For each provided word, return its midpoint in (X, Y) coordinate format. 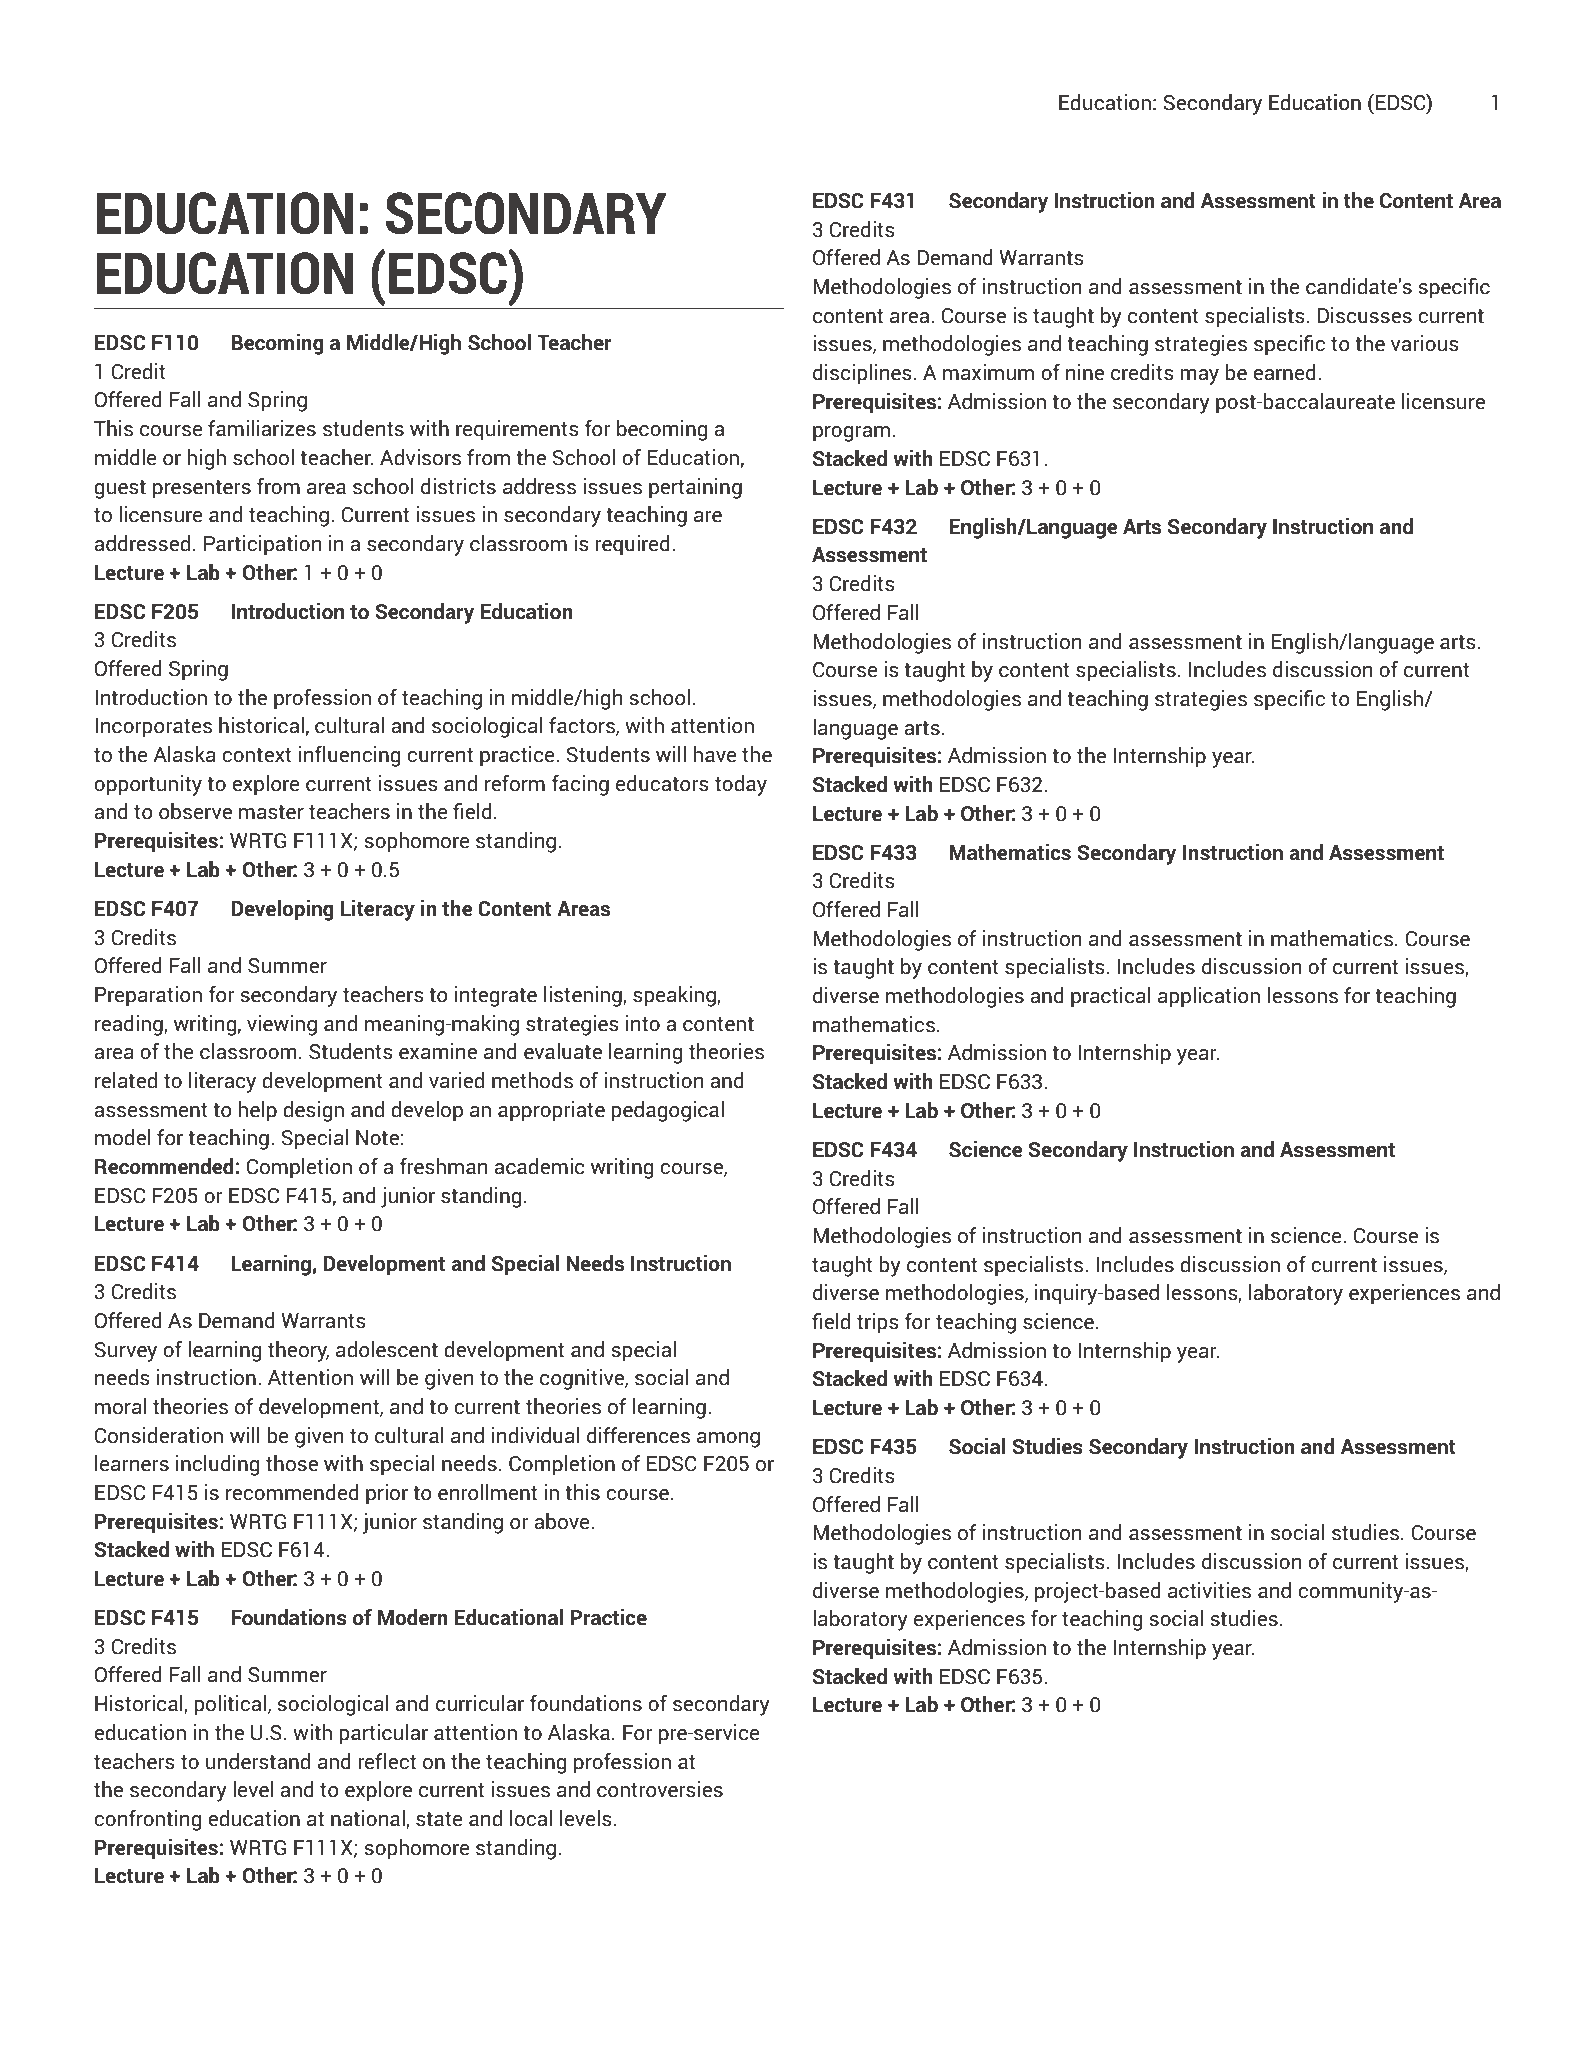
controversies (660, 1789)
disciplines (862, 374)
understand (258, 1761)
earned (1284, 372)
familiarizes (262, 428)
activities (1209, 1590)
